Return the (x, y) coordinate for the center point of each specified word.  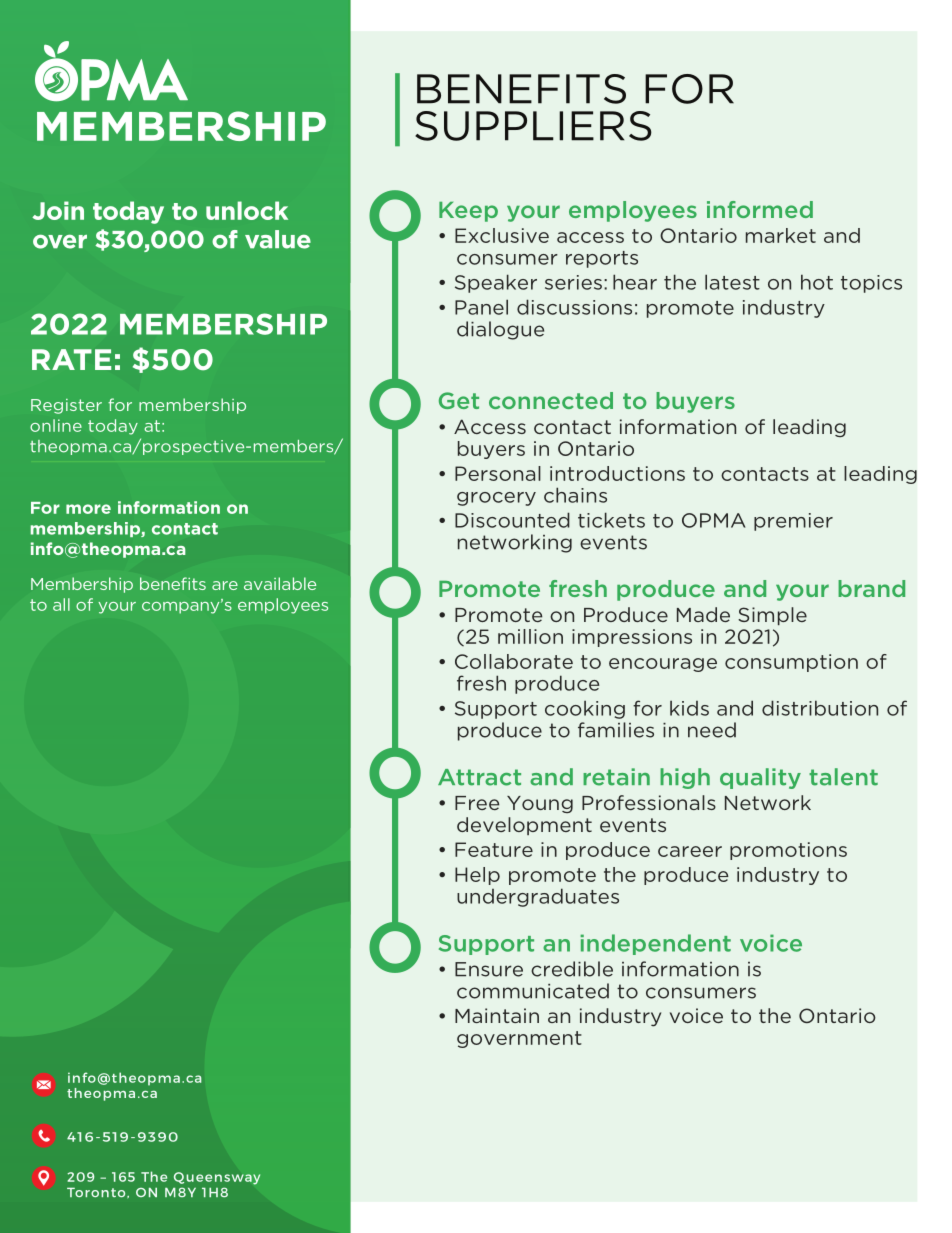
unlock (247, 210)
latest (732, 282)
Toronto (97, 1192)
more (88, 509)
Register (66, 406)
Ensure (489, 969)
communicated (533, 991)
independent (655, 944)
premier (793, 522)
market (781, 235)
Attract (479, 777)
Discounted (512, 520)
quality (760, 778)
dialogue (500, 330)
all (61, 604)
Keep (468, 212)
